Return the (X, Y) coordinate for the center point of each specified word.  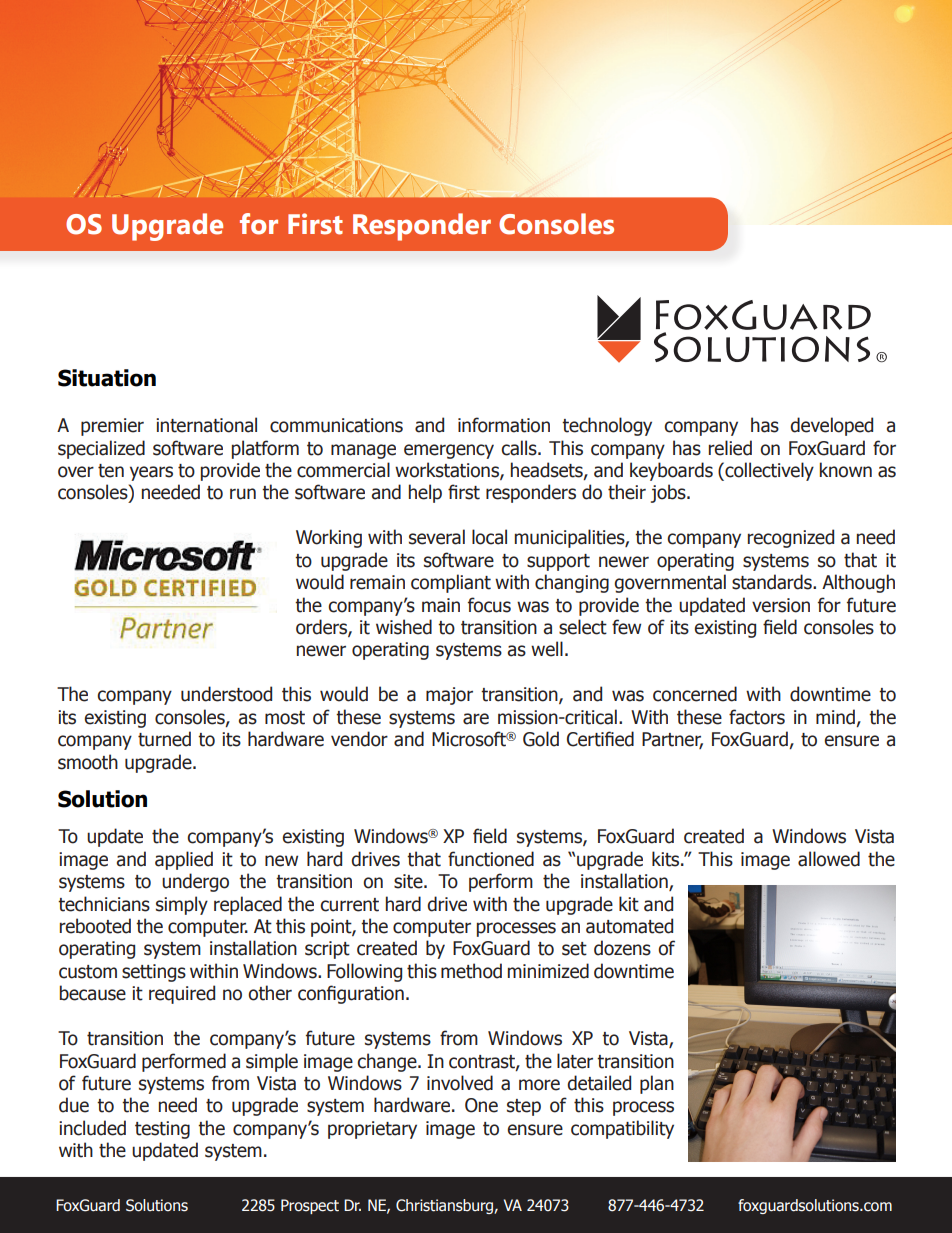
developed (831, 426)
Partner (672, 740)
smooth (88, 762)
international (206, 425)
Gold (541, 739)
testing (162, 1130)
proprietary (372, 1130)
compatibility (622, 1129)
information (504, 425)
